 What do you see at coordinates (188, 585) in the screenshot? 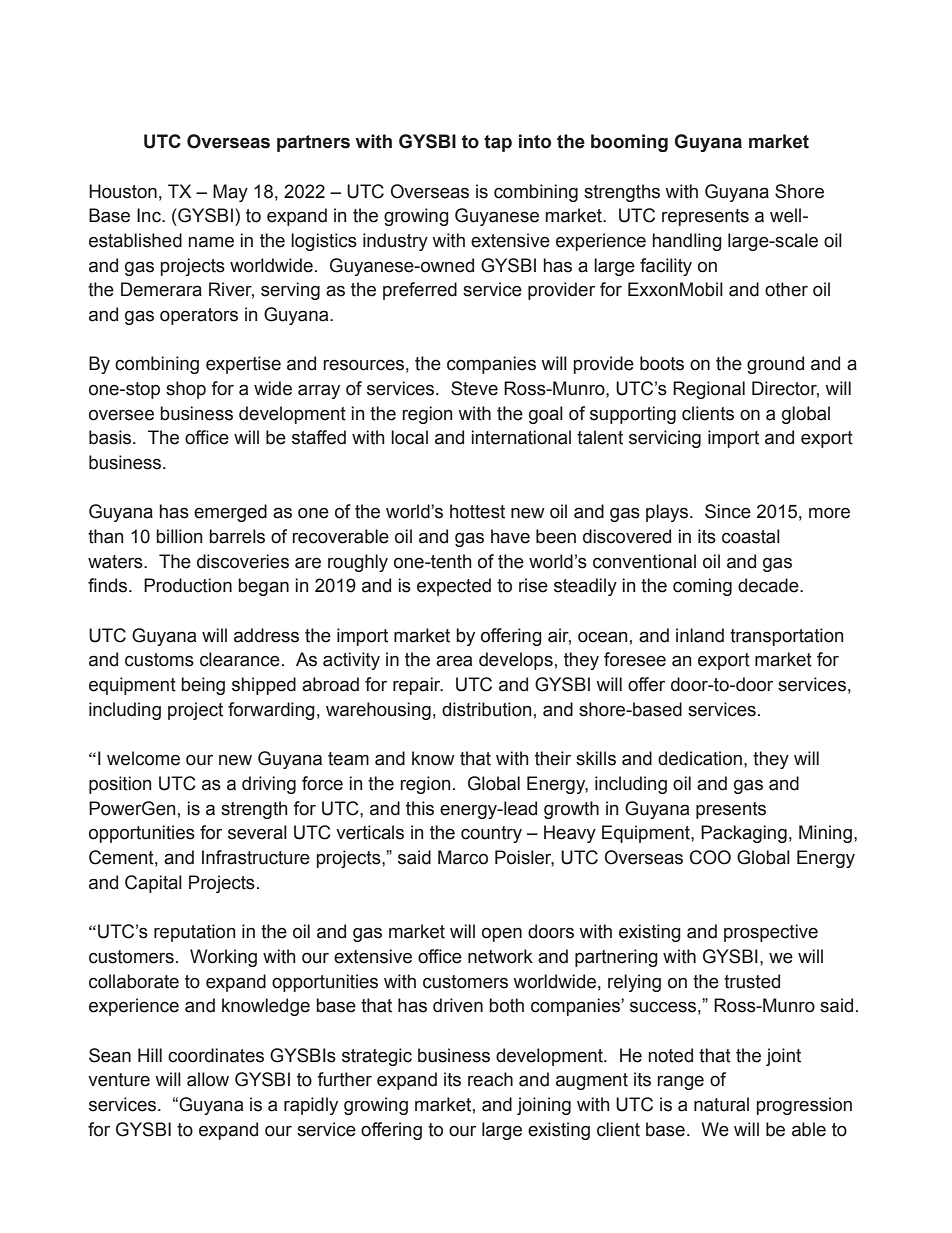
I see `Production` at bounding box center [188, 585].
